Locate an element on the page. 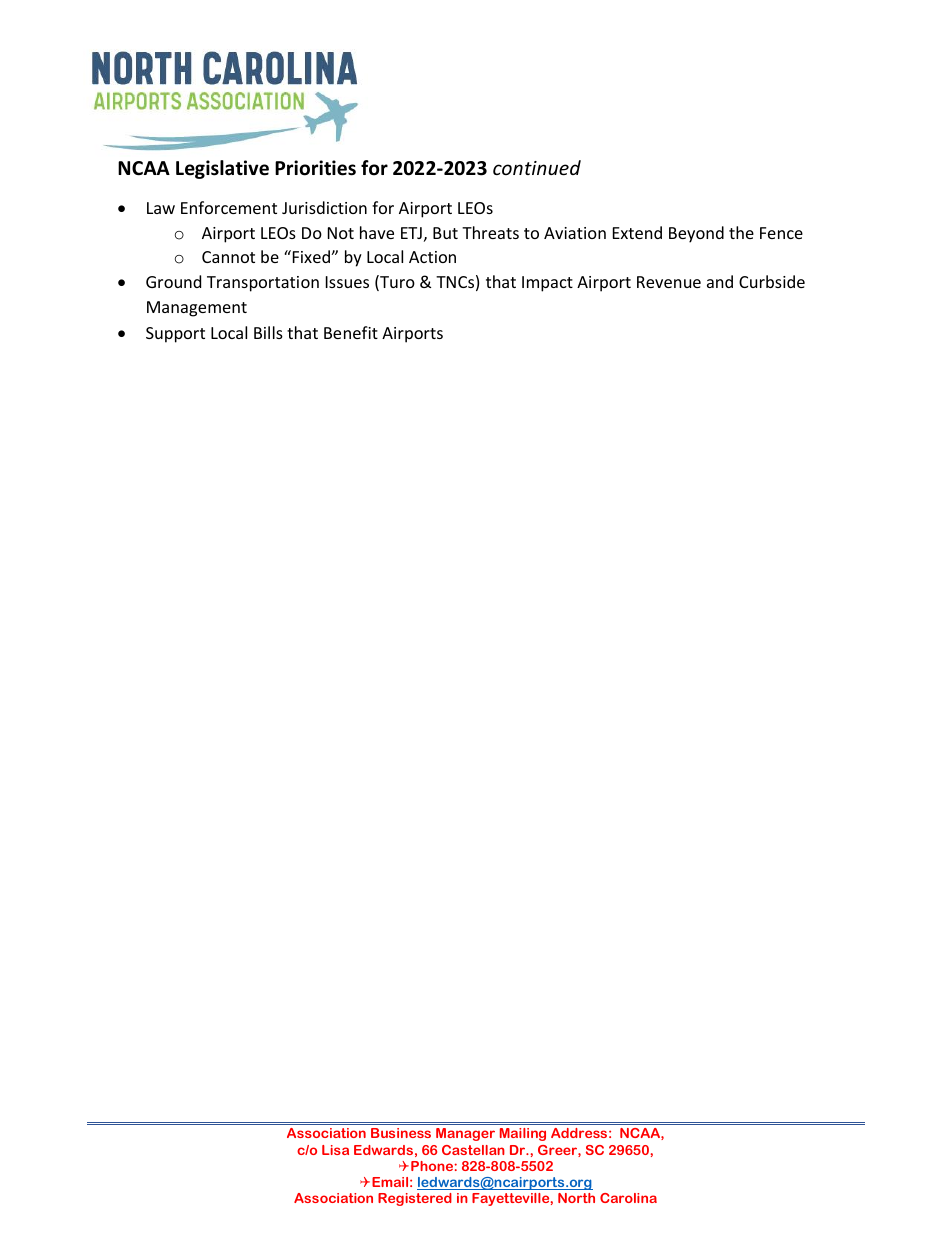  Benefit is located at coordinates (351, 332).
